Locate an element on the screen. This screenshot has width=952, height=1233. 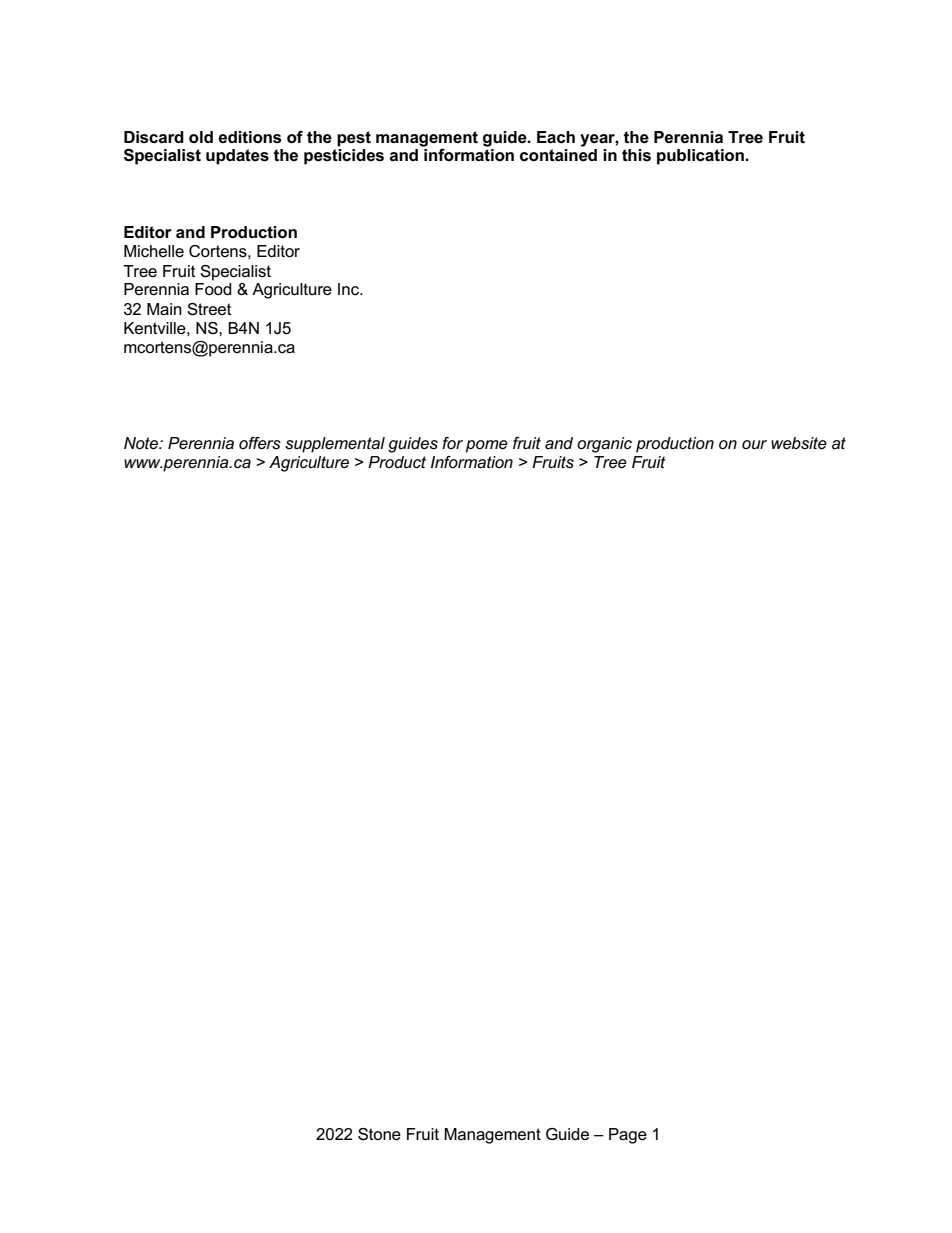
publication is located at coordinates (701, 157).
